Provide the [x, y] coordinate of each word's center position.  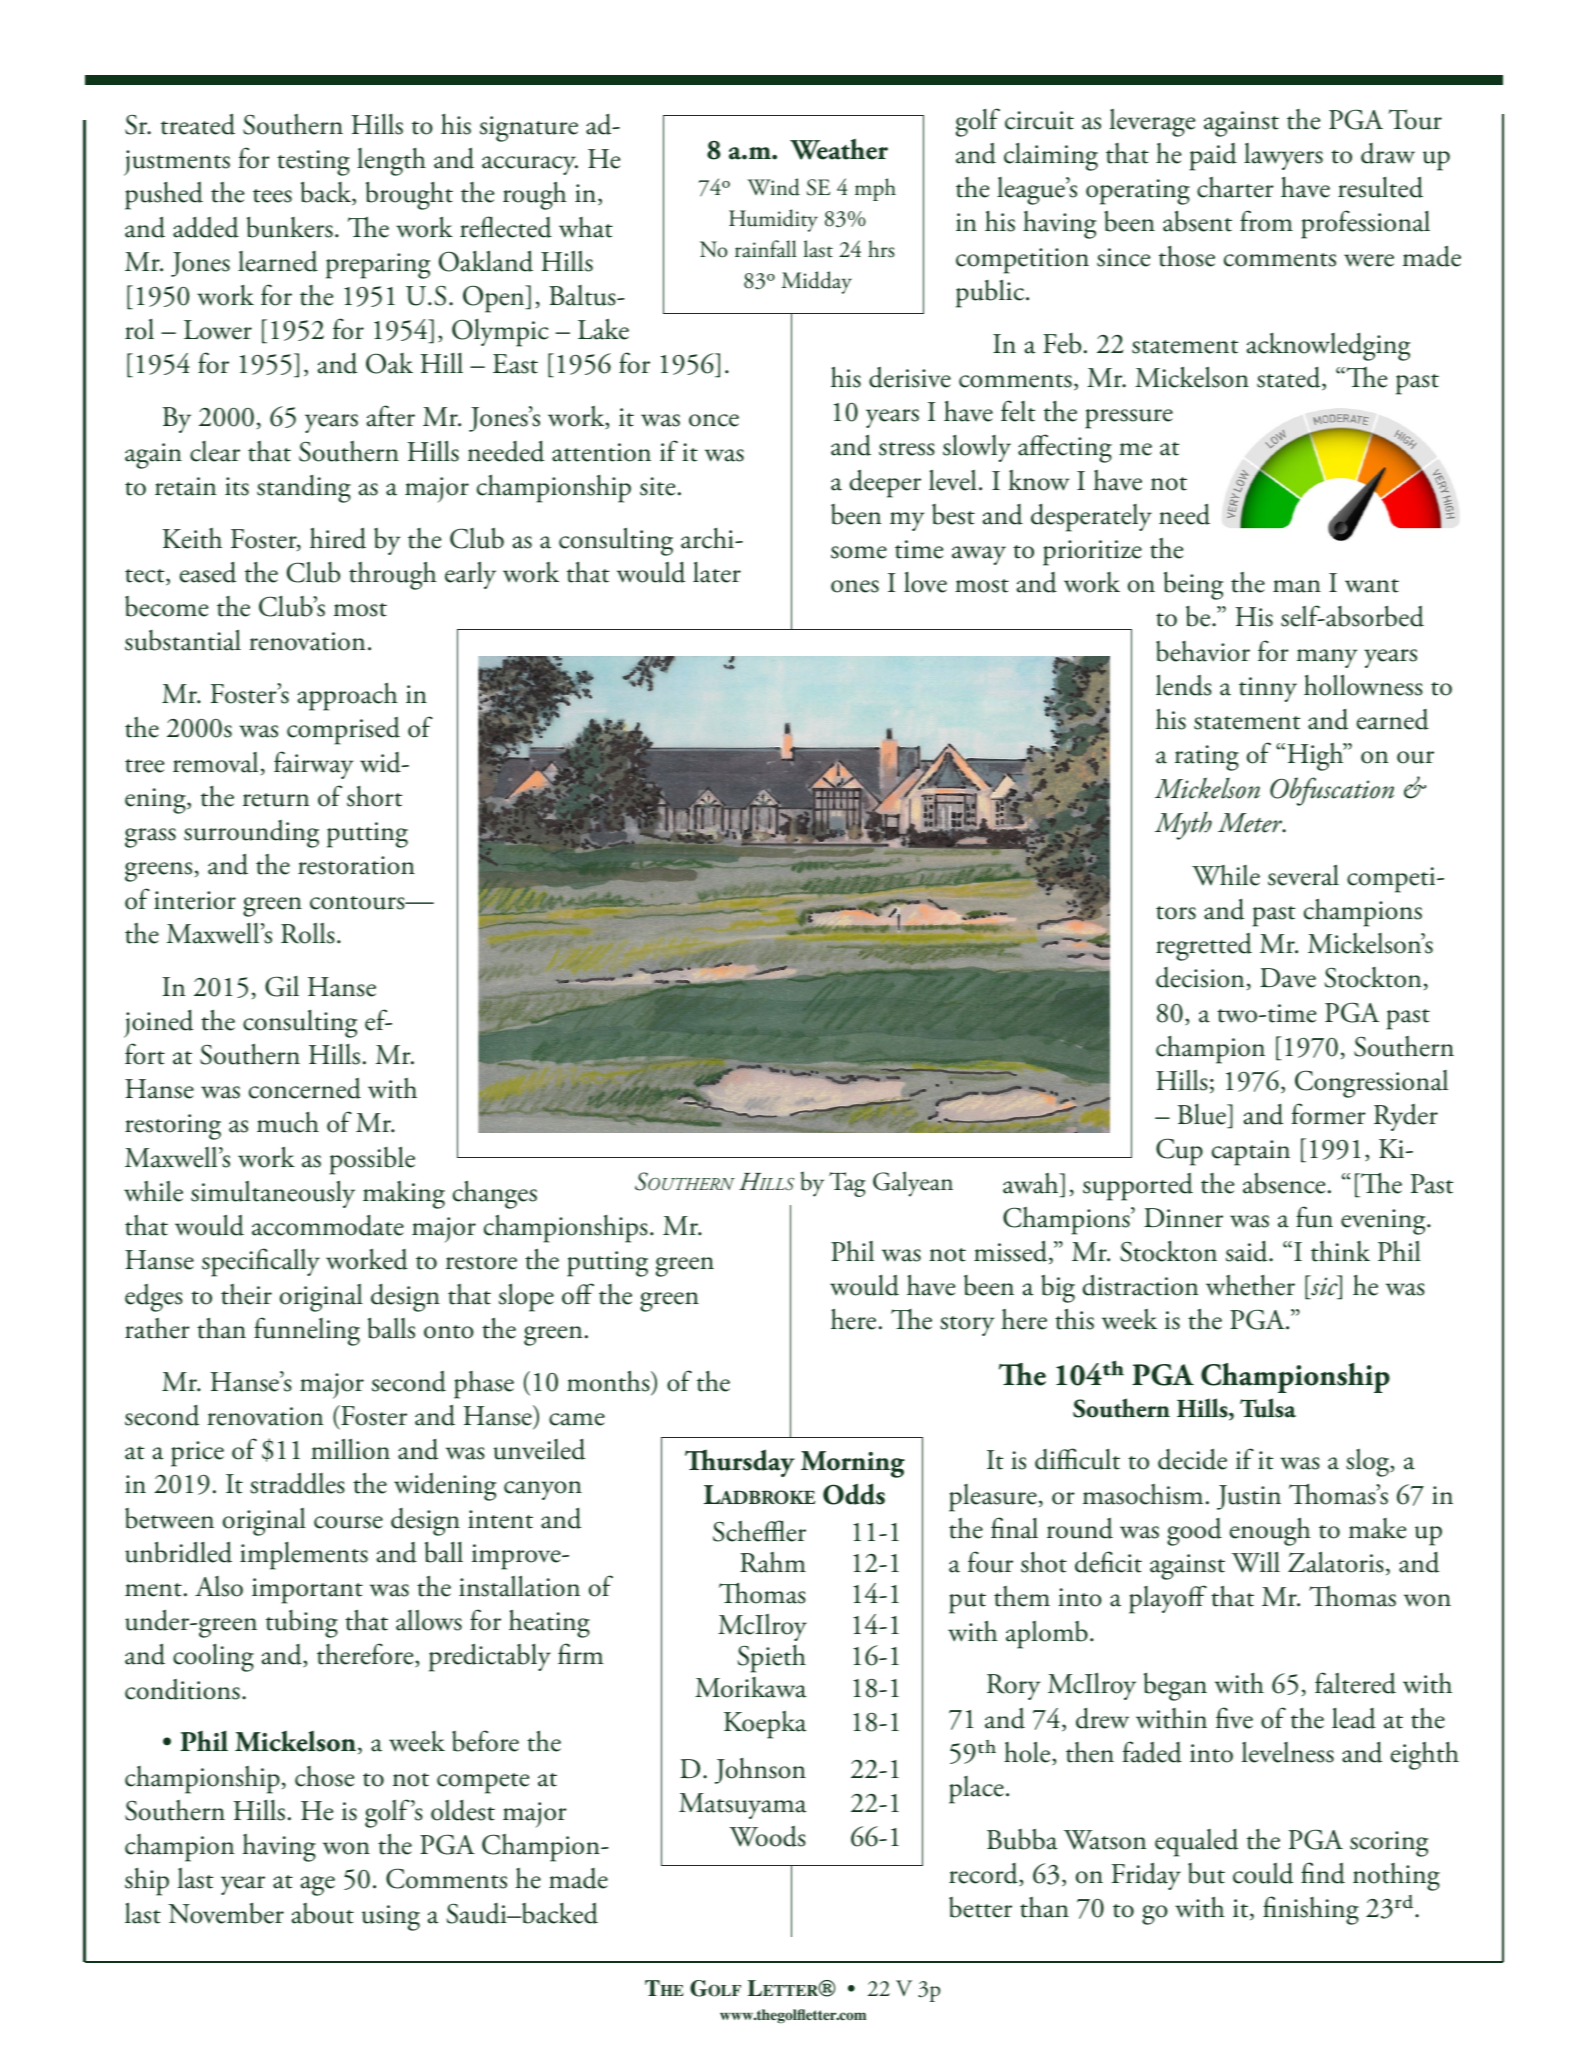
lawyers [1283, 156]
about [323, 1913]
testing [313, 163]
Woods [767, 1836]
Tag [847, 1184]
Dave [1288, 978]
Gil [282, 986]
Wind [773, 187]
